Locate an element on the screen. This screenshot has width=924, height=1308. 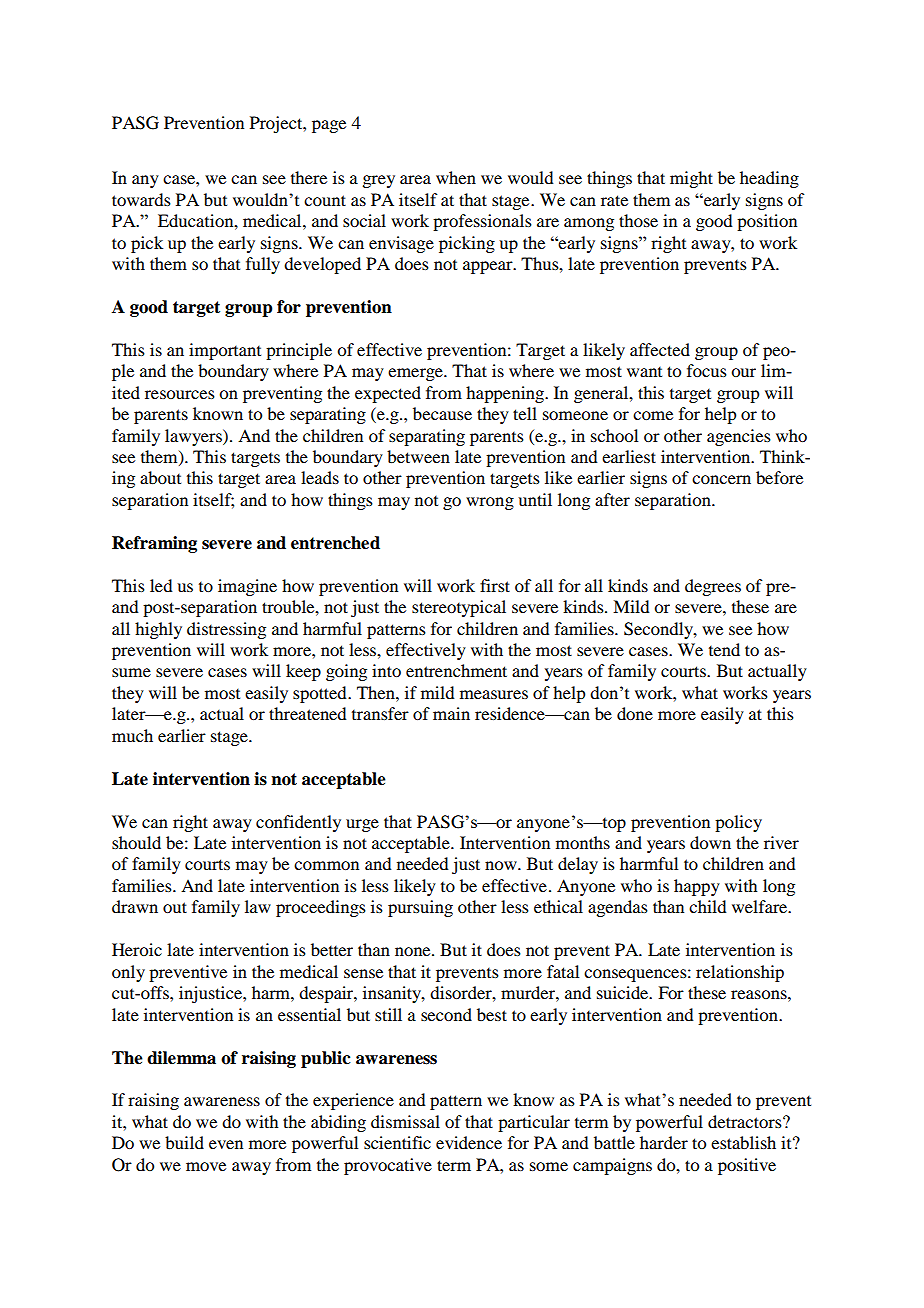
might is located at coordinates (691, 179).
